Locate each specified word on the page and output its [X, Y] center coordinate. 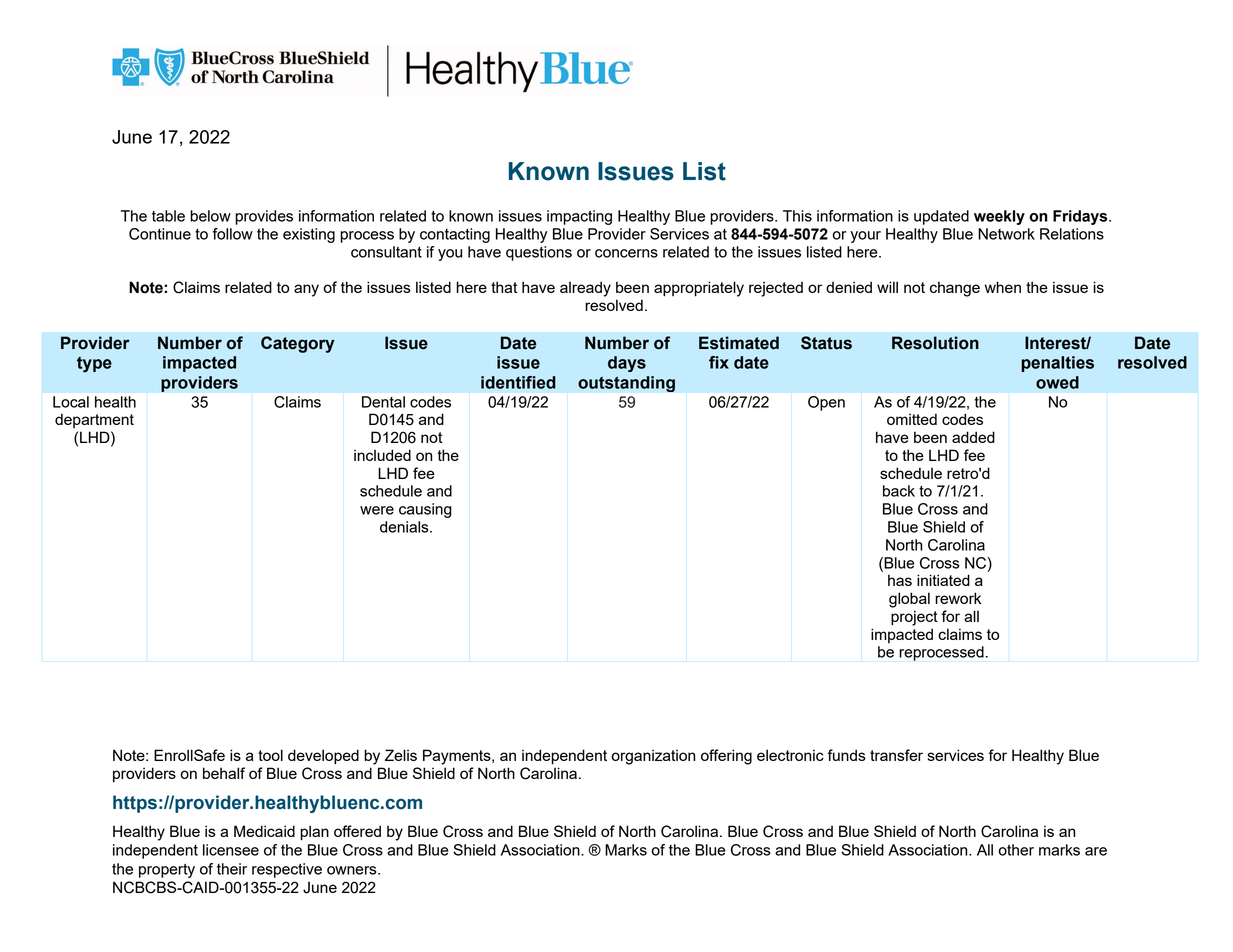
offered [357, 831]
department [94, 420]
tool [270, 755]
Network [1006, 234]
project [914, 618]
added [973, 437]
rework [958, 598]
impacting [579, 217]
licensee [231, 850]
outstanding [626, 384]
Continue [160, 234]
